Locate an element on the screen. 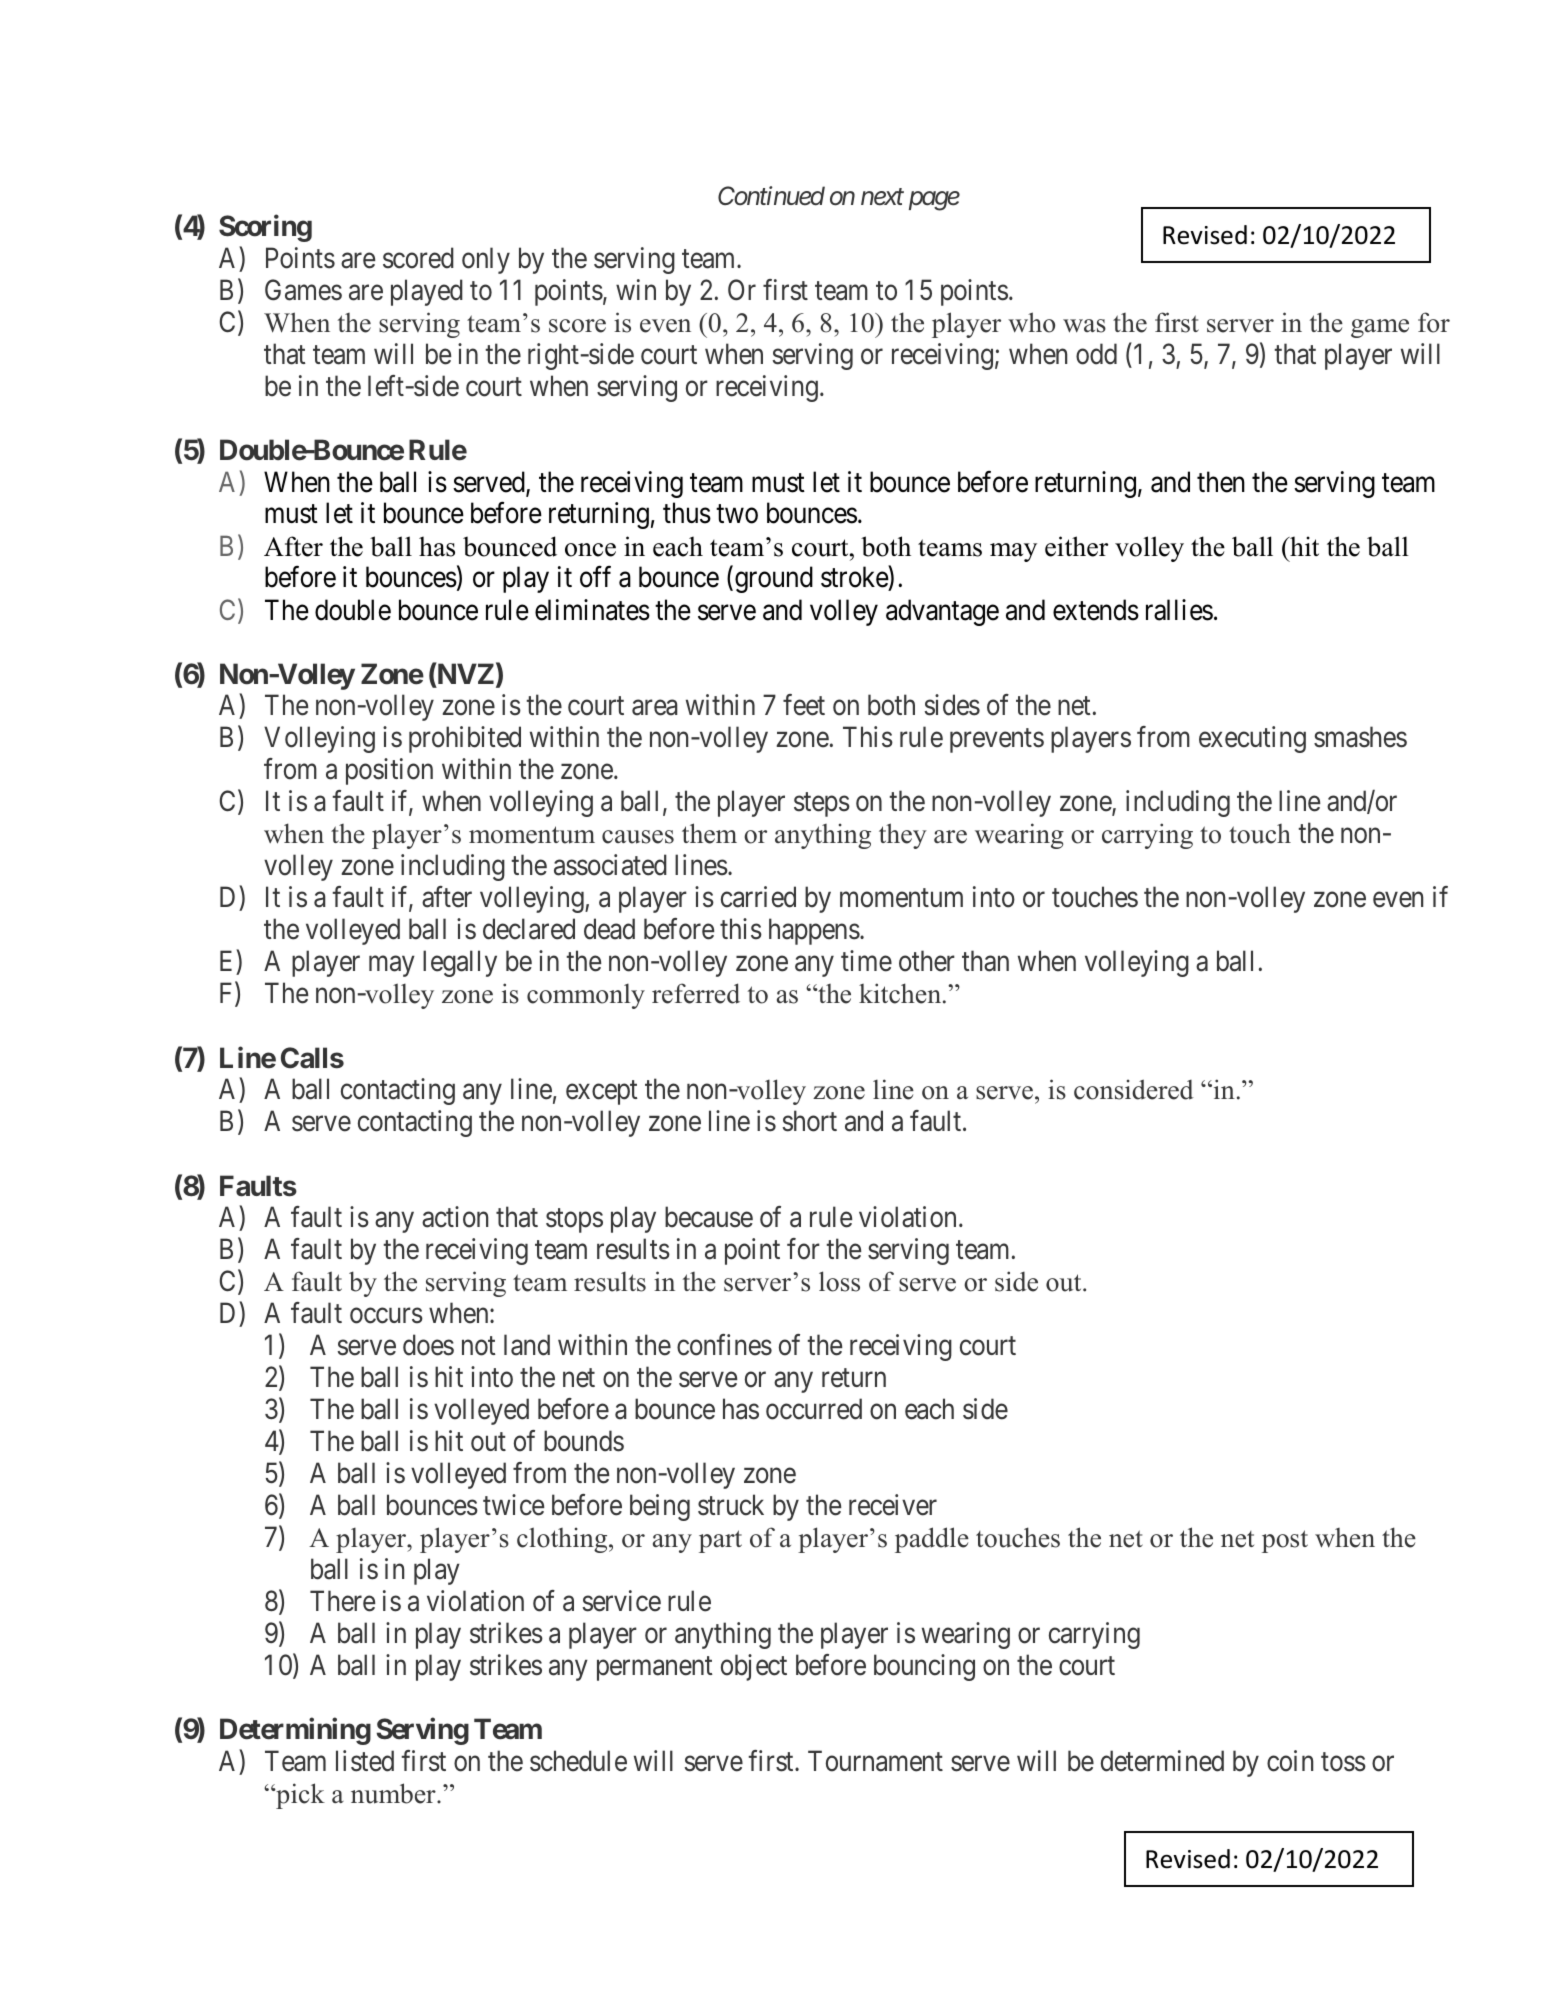  than is located at coordinates (985, 961).
